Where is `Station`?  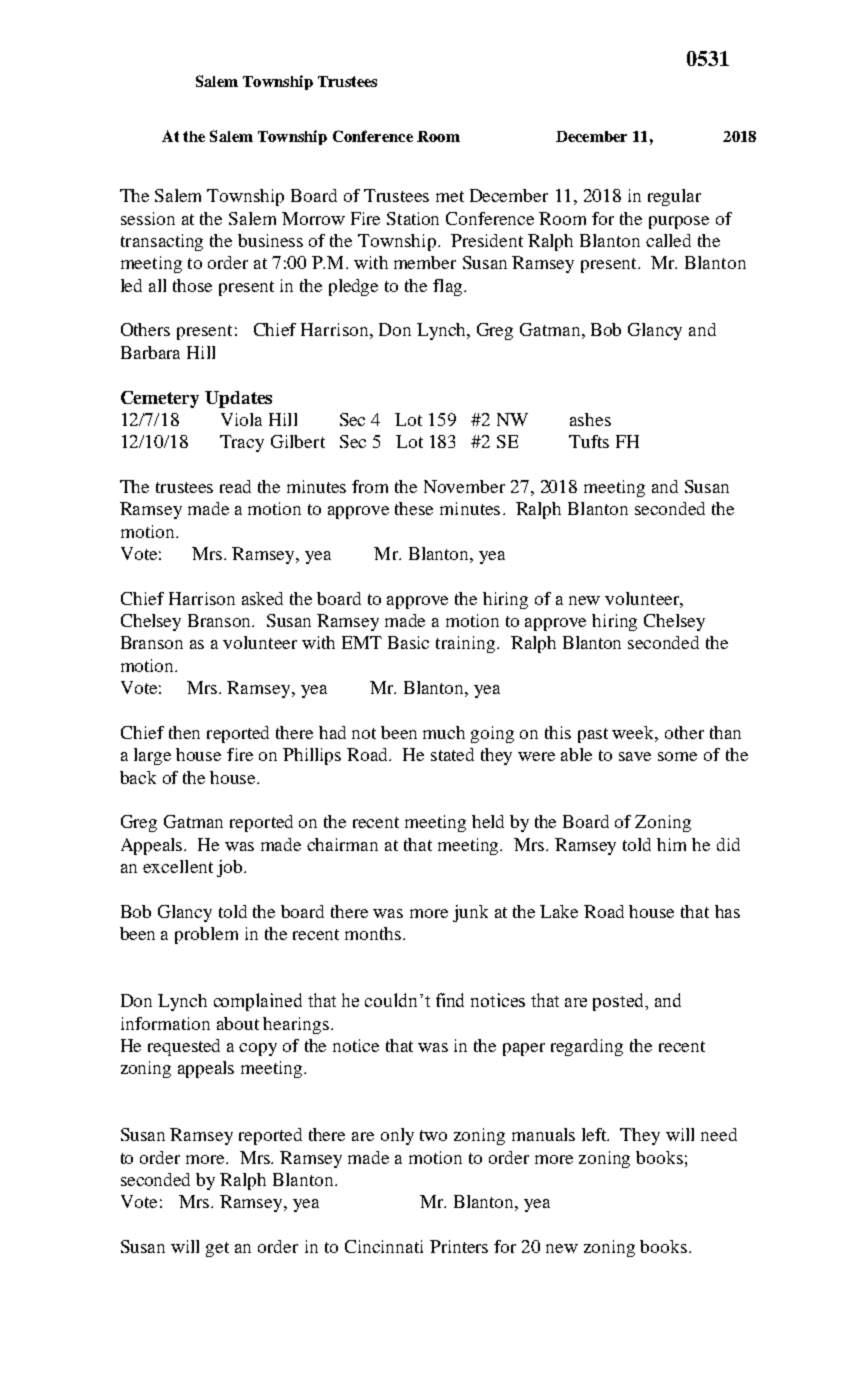 Station is located at coordinates (413, 218).
